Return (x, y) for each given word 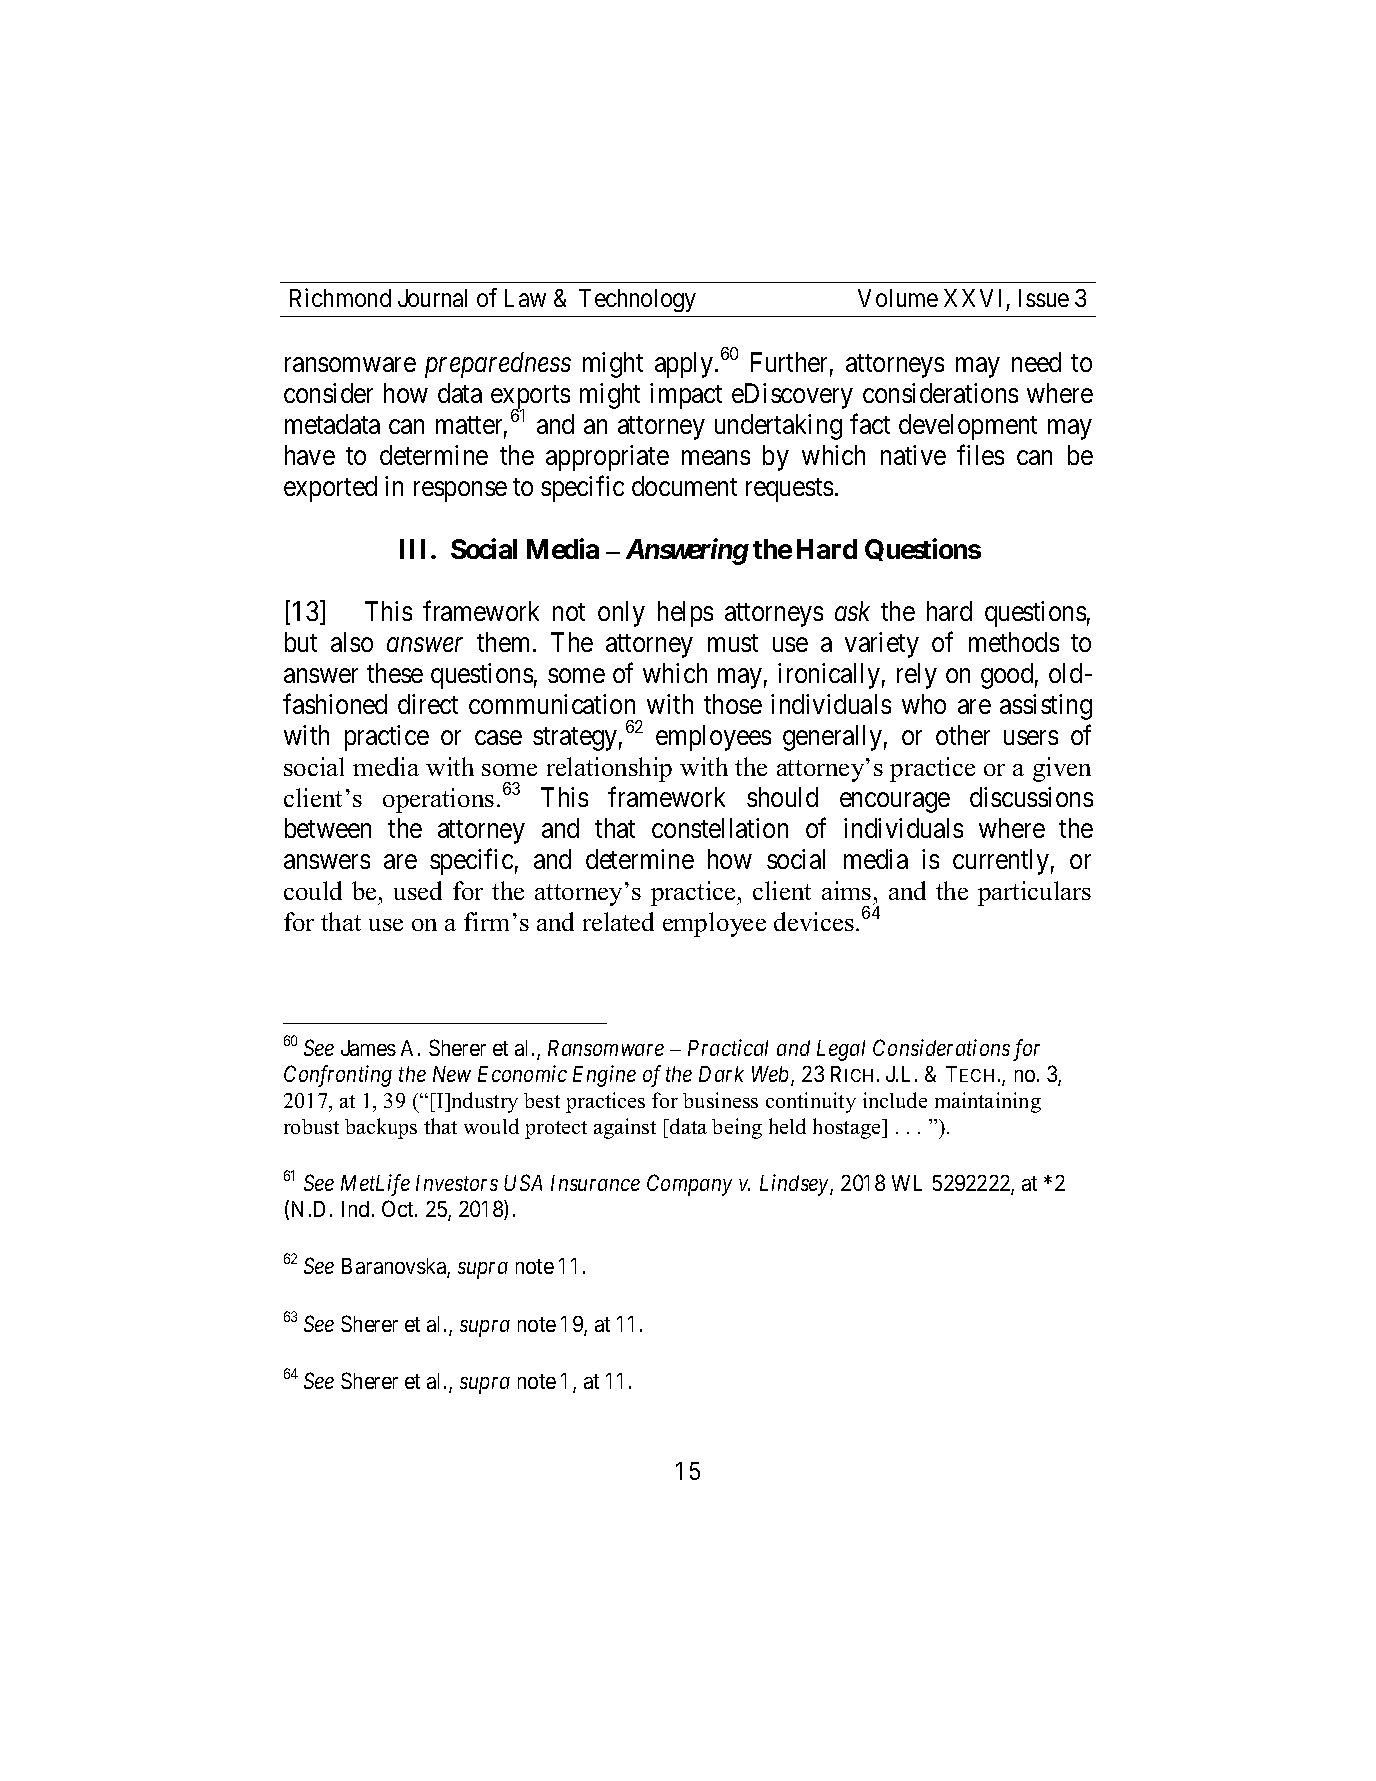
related (618, 921)
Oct (399, 1208)
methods (1014, 642)
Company (689, 1185)
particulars (1034, 893)
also (352, 642)
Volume (898, 298)
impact (686, 396)
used (418, 890)
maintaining (988, 1102)
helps (685, 614)
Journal (432, 298)
